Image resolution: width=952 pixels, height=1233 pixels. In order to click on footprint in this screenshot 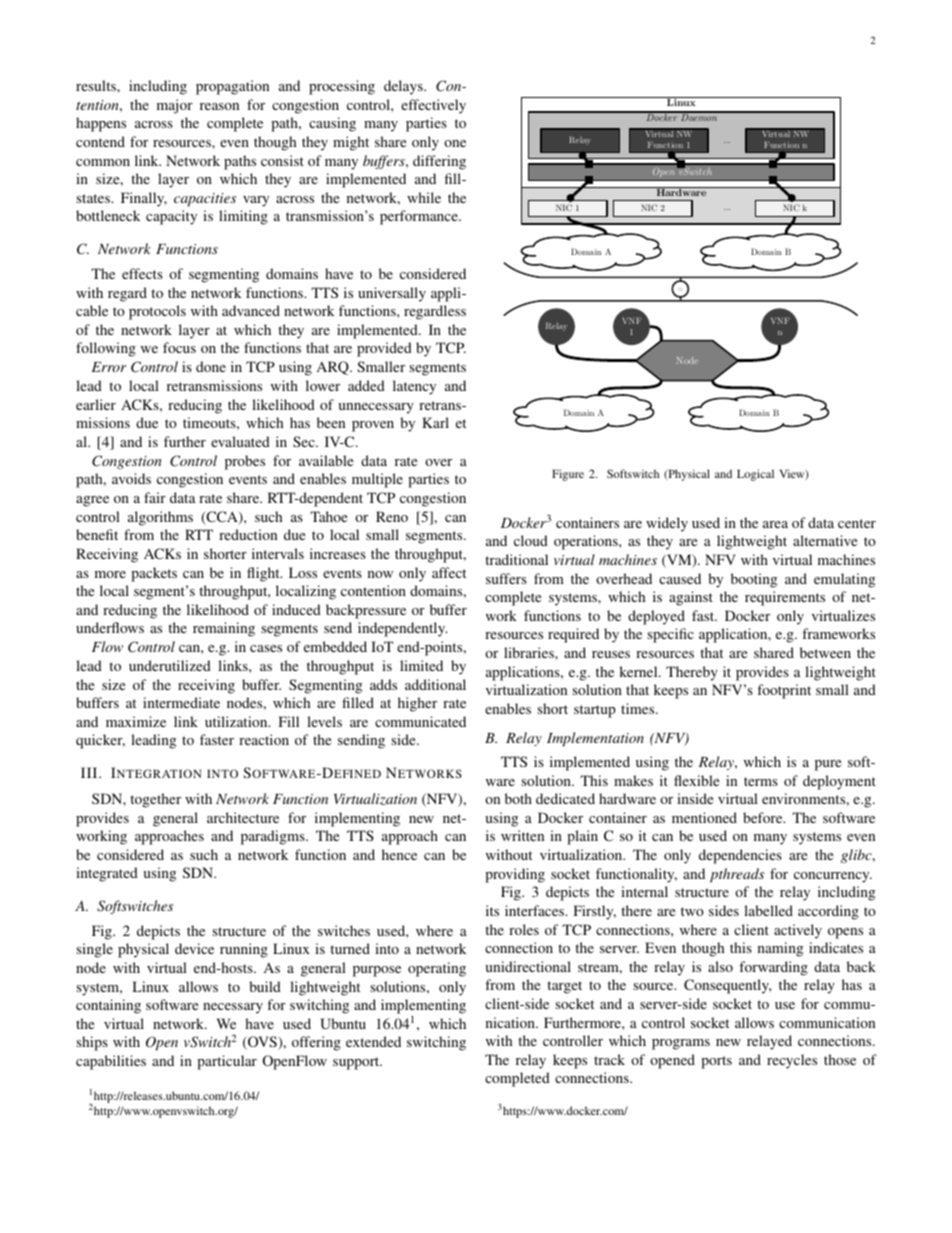, I will do `click(784, 691)`.
